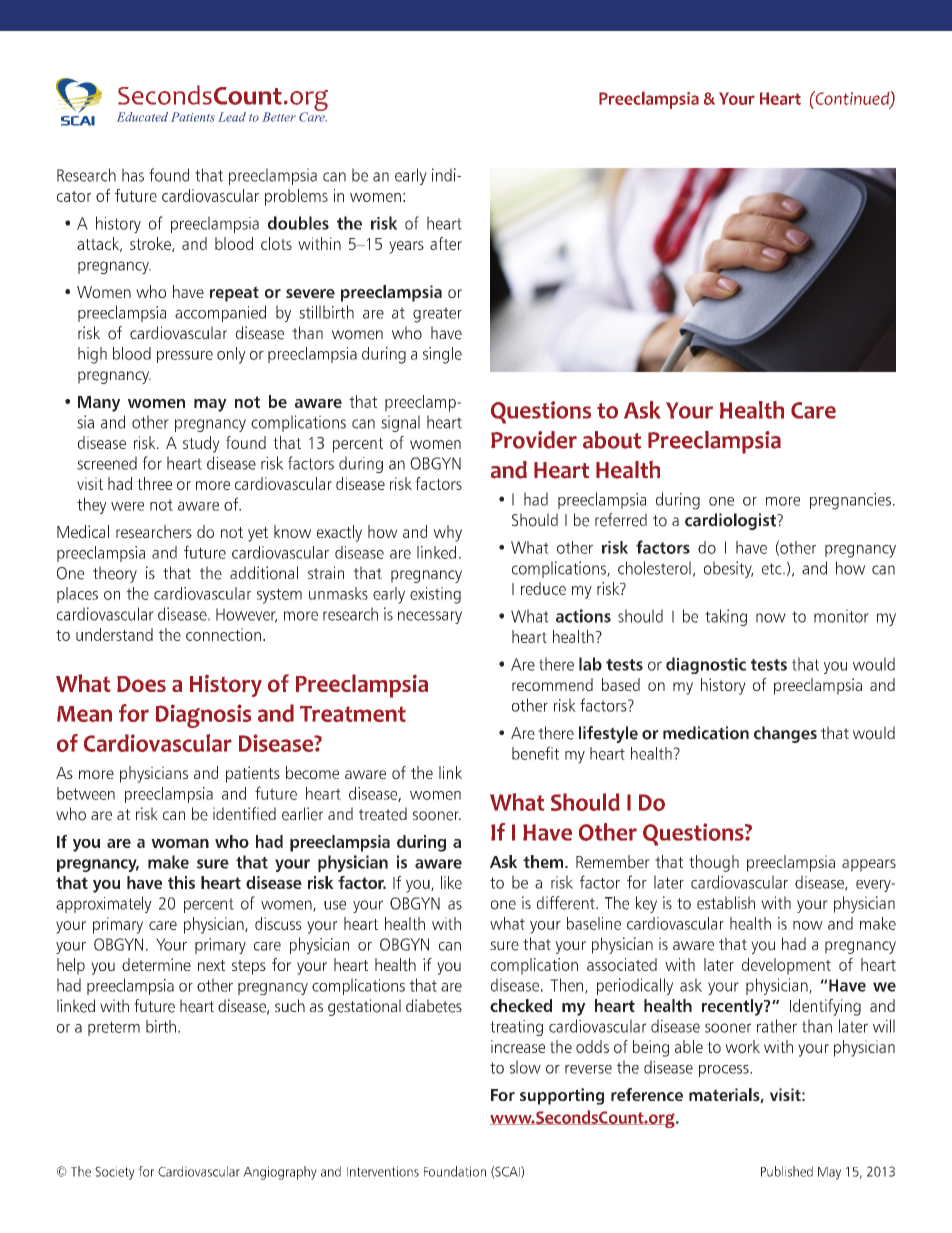 This screenshot has height=1233, width=952. What do you see at coordinates (115, 1173) in the screenshot?
I see `Society` at bounding box center [115, 1173].
